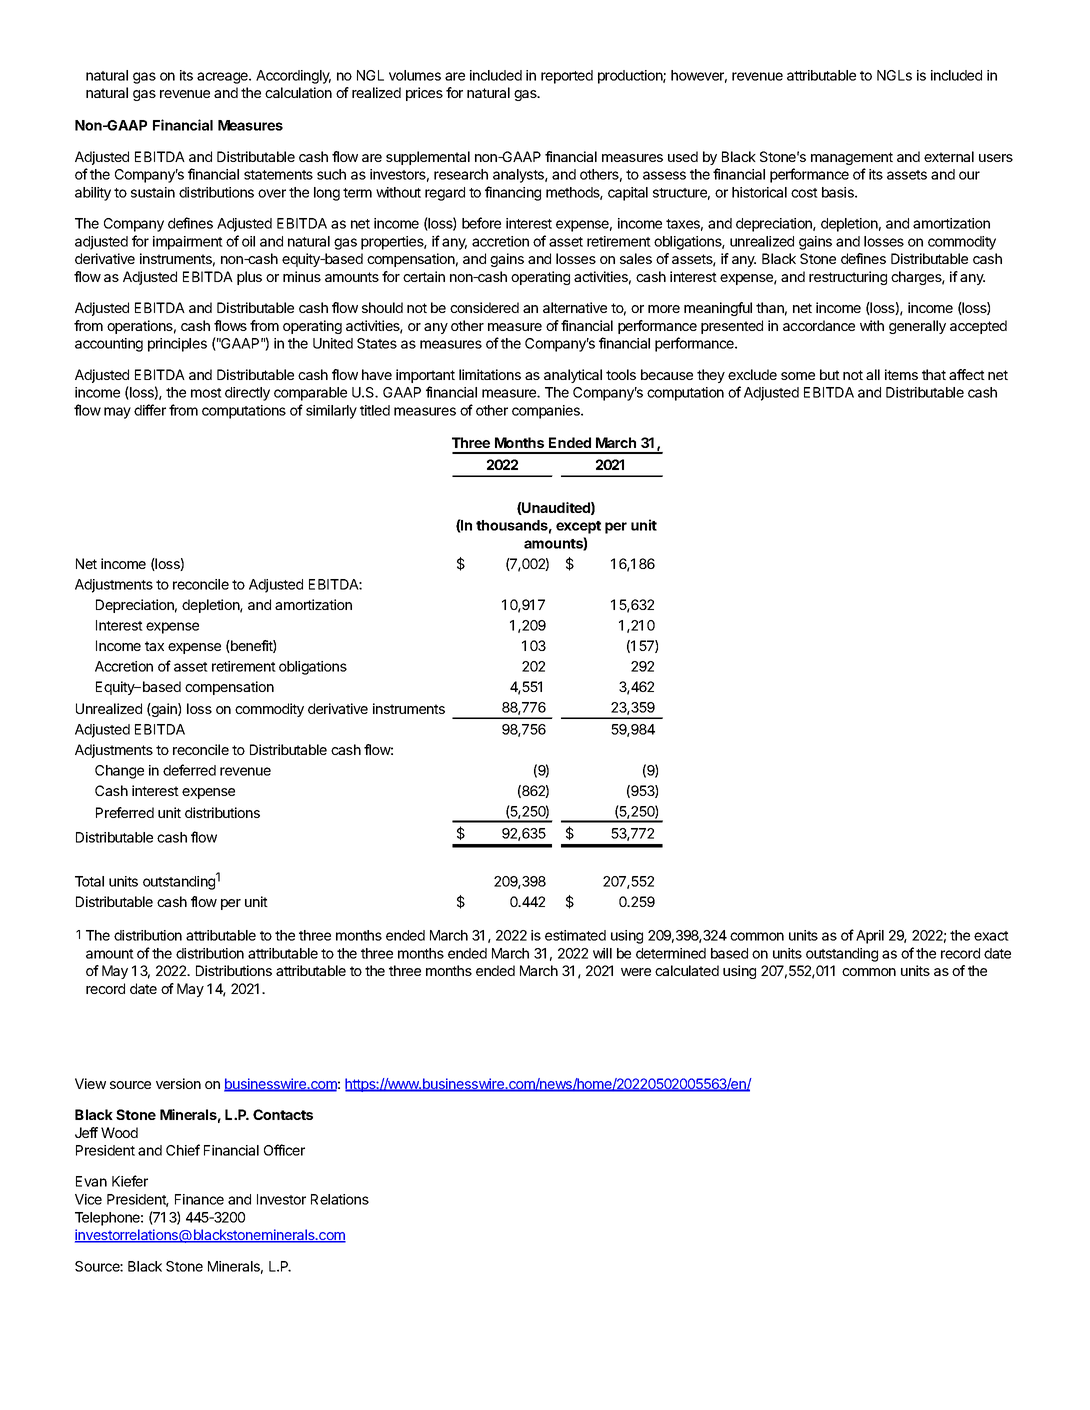  I want to click on Officer, so click(284, 1150).
